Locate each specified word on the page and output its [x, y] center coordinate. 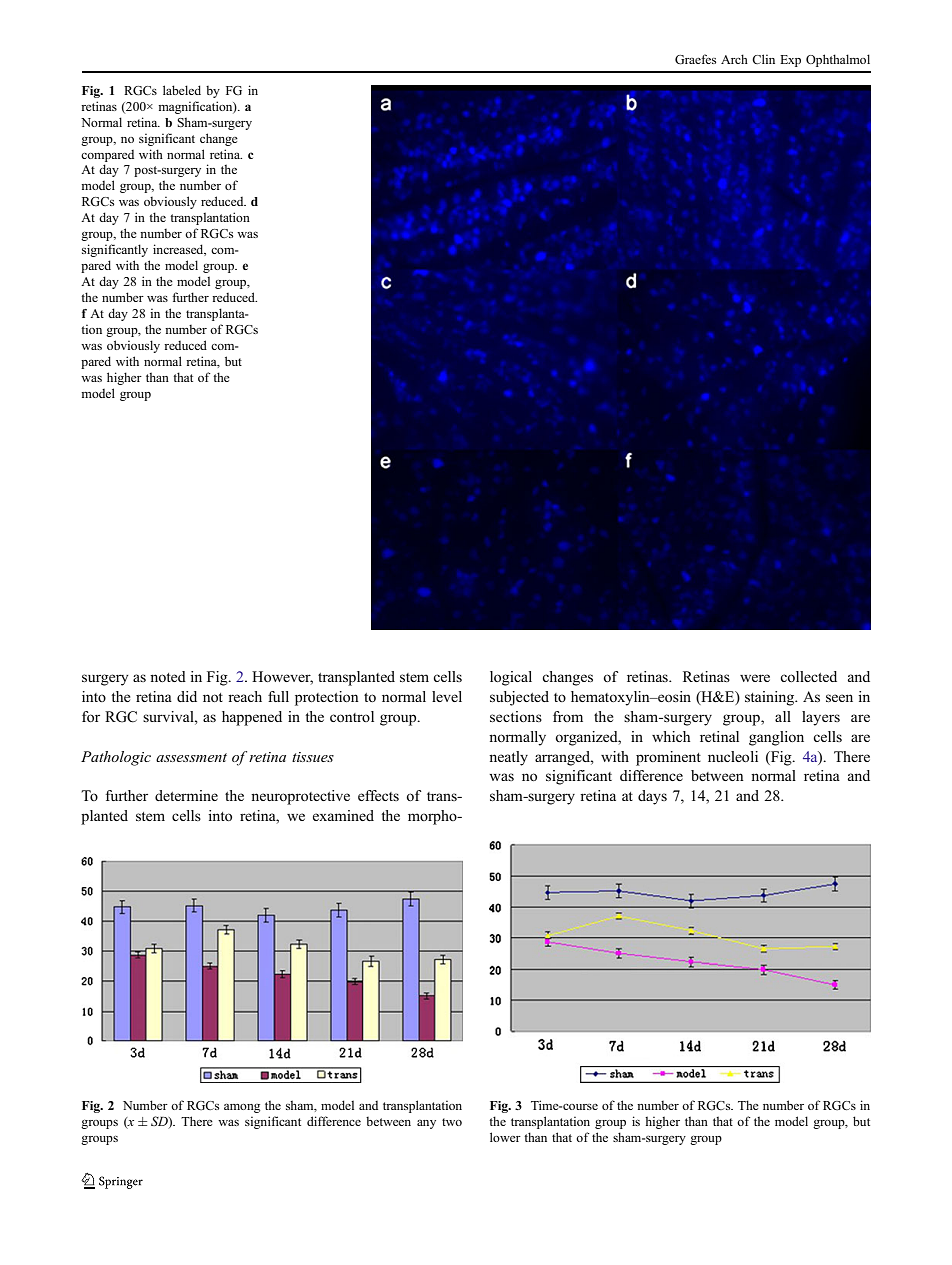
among [242, 1108]
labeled [182, 90]
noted [168, 676]
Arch [734, 59]
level [447, 696]
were [755, 678]
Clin [763, 59]
